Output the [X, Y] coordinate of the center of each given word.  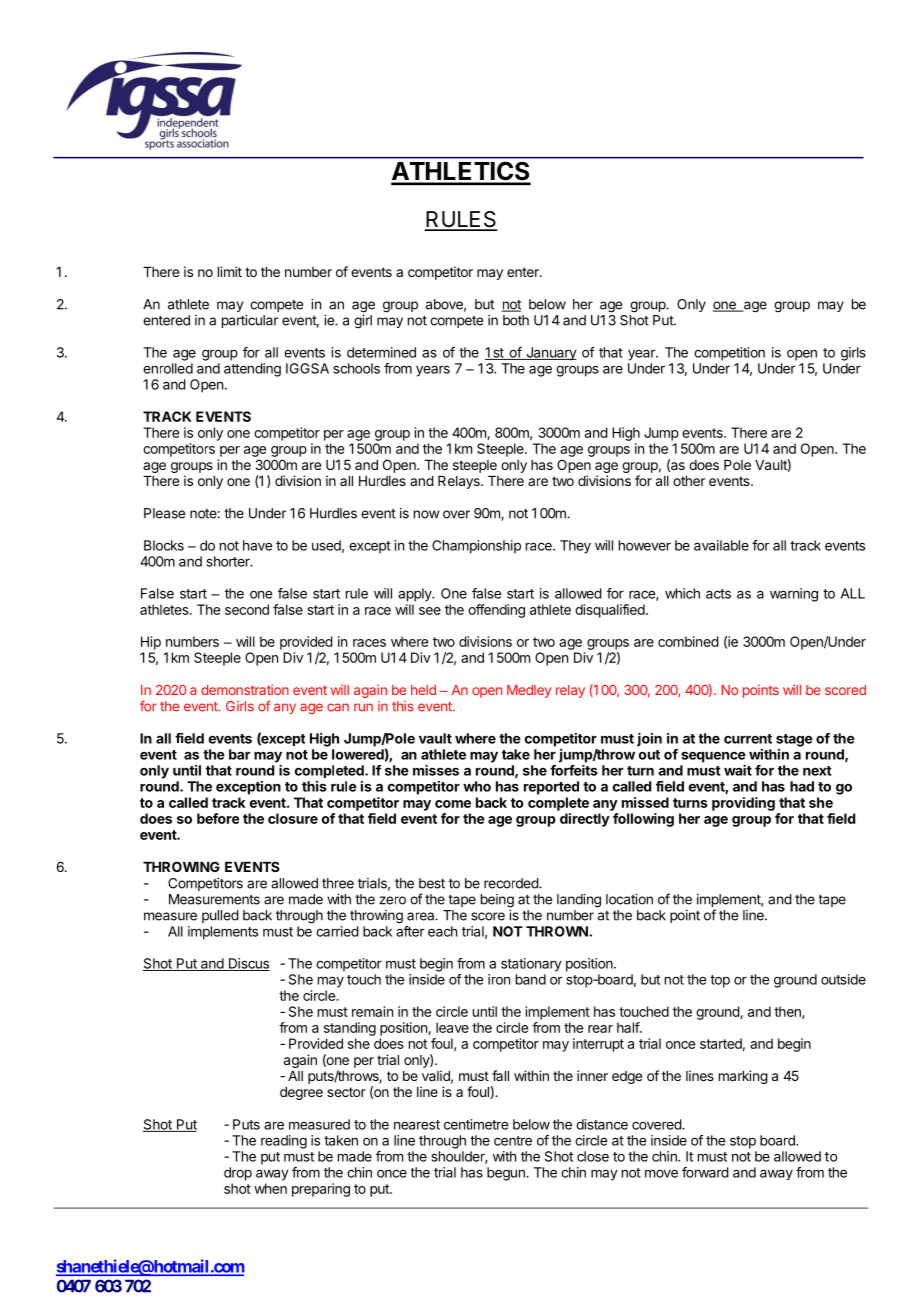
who [477, 786]
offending [496, 611]
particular [250, 321]
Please [164, 513]
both [516, 320]
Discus [248, 964]
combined [688, 641]
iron [499, 979]
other [689, 481]
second [247, 609]
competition [729, 354]
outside [843, 979]
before [218, 818]
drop [238, 1174]
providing [743, 804]
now [426, 514]
